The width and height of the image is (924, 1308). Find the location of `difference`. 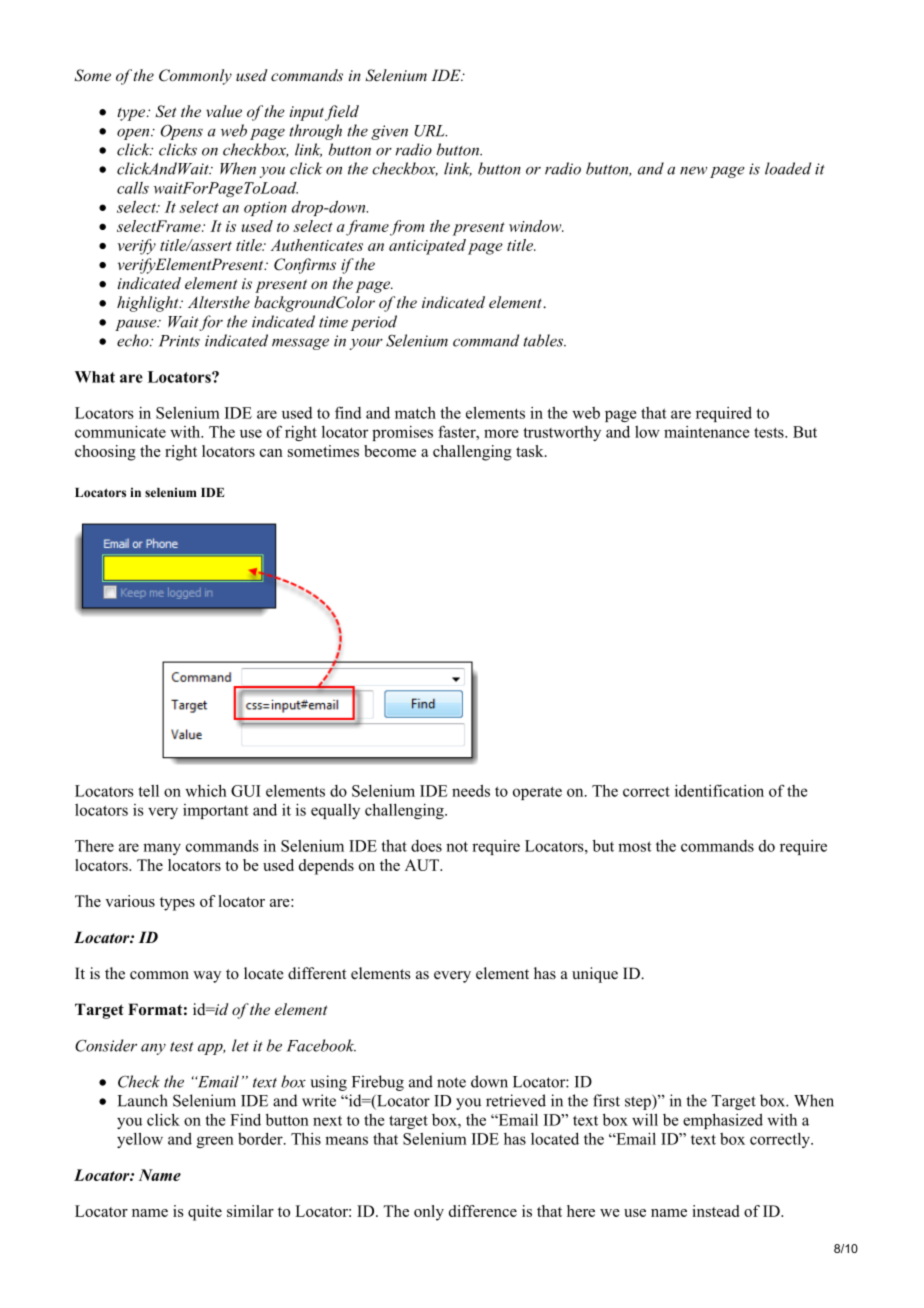

difference is located at coordinates (483, 1211).
